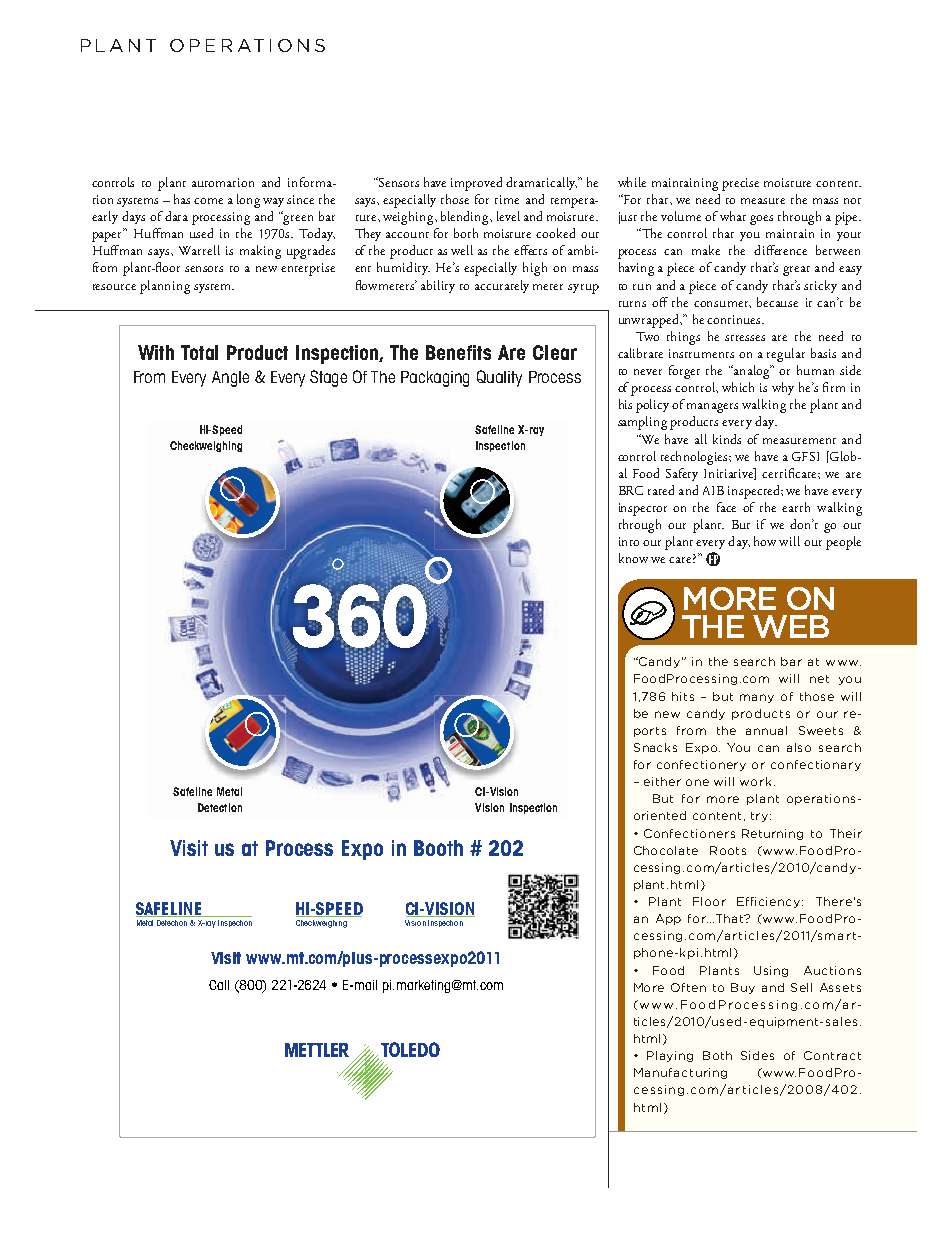 The width and height of the document is (952, 1233). I want to click on Snacks, so click(655, 747).
